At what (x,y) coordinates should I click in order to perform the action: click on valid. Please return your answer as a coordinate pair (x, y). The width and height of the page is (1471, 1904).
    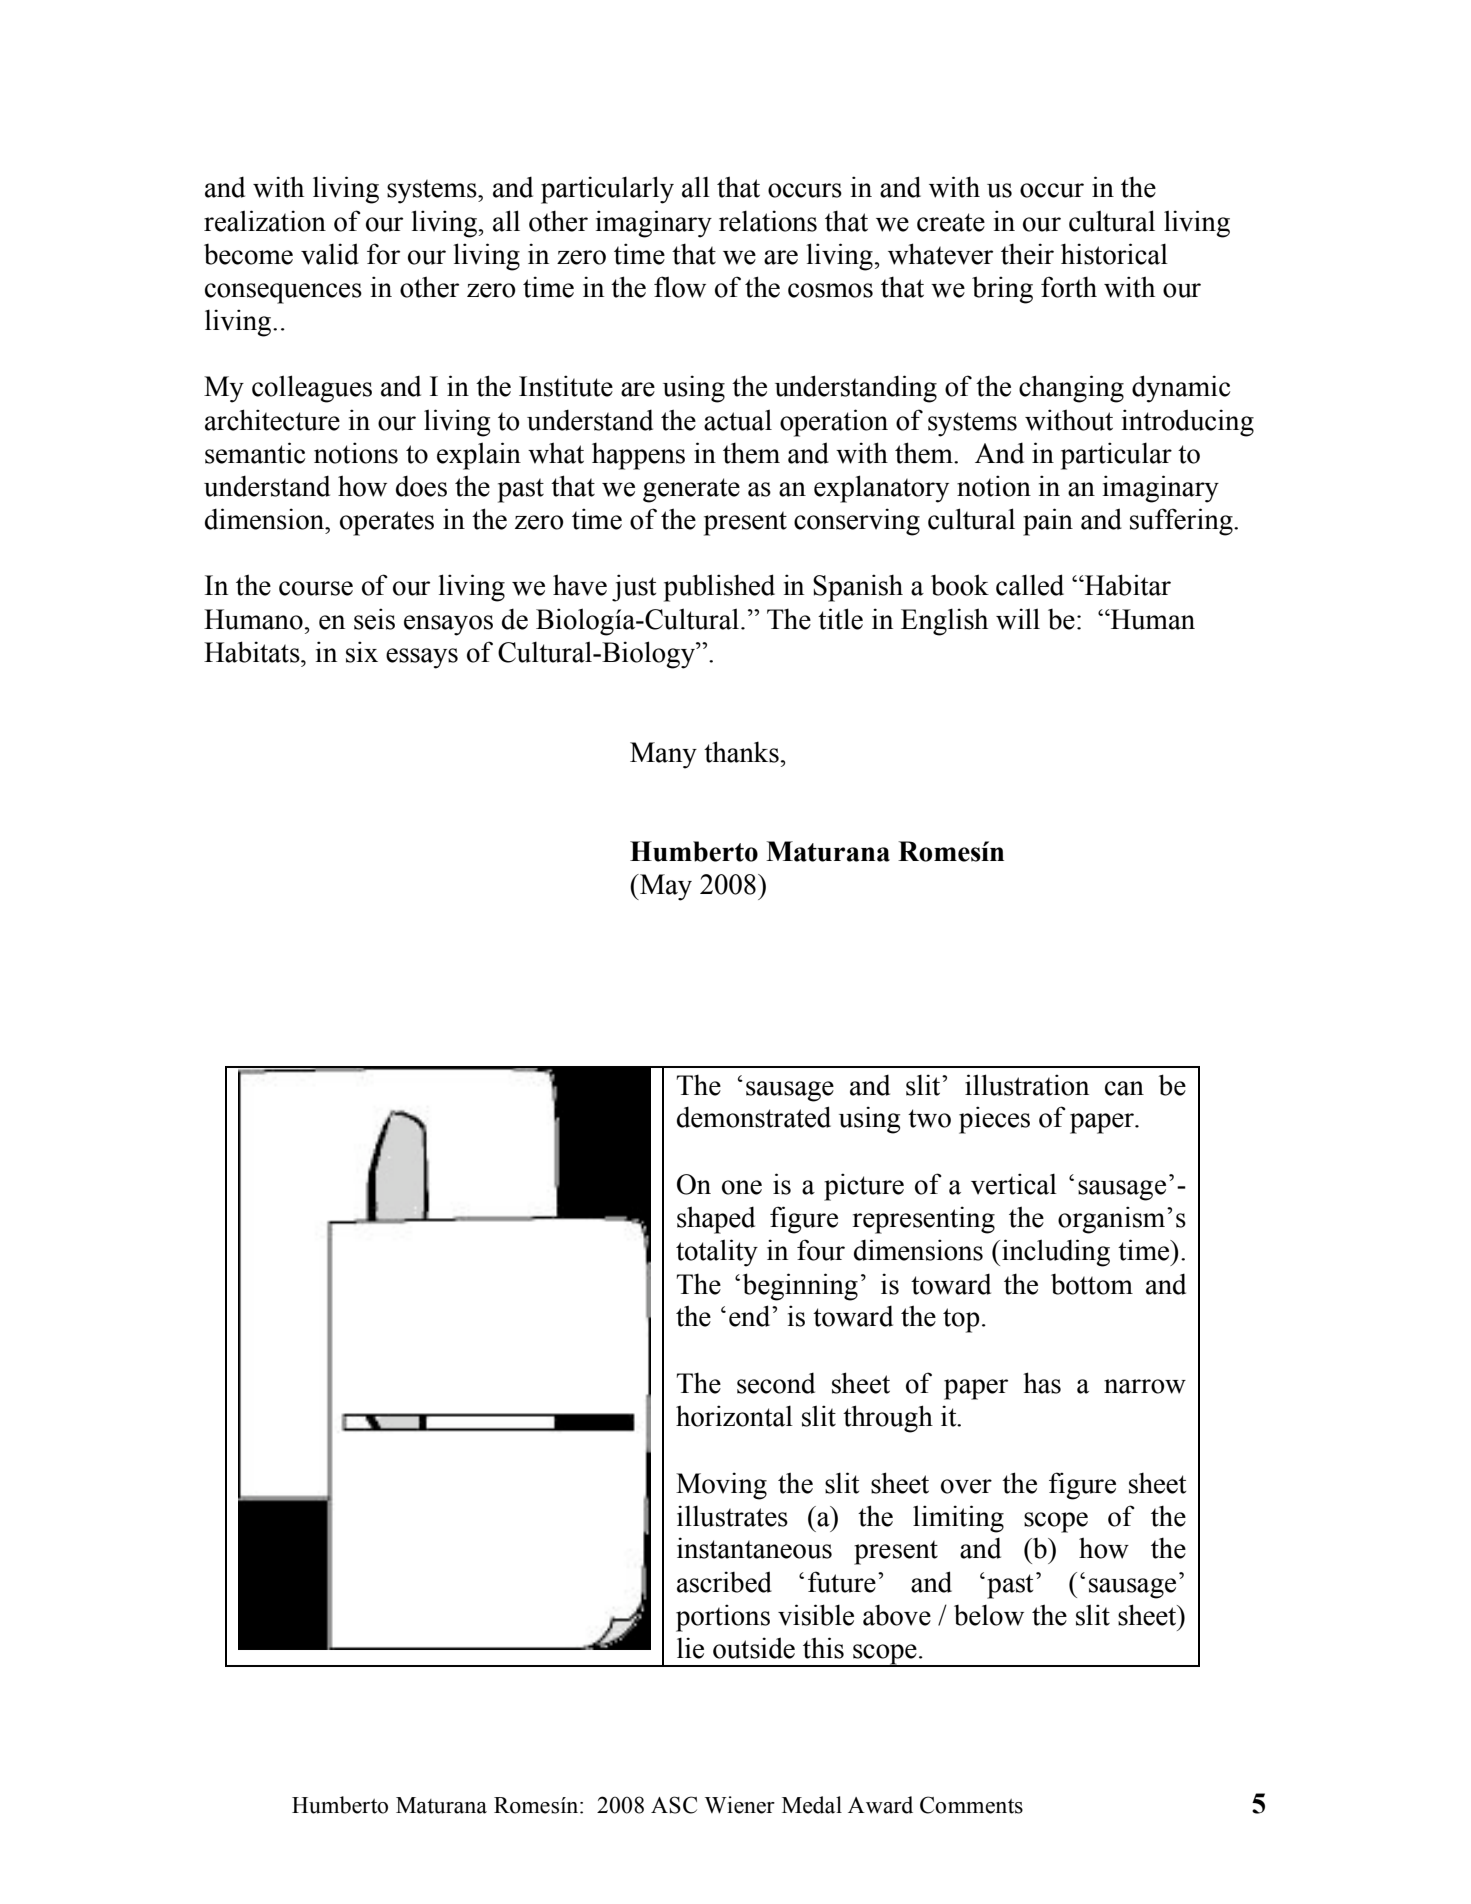
    Looking at the image, I should click on (330, 254).
